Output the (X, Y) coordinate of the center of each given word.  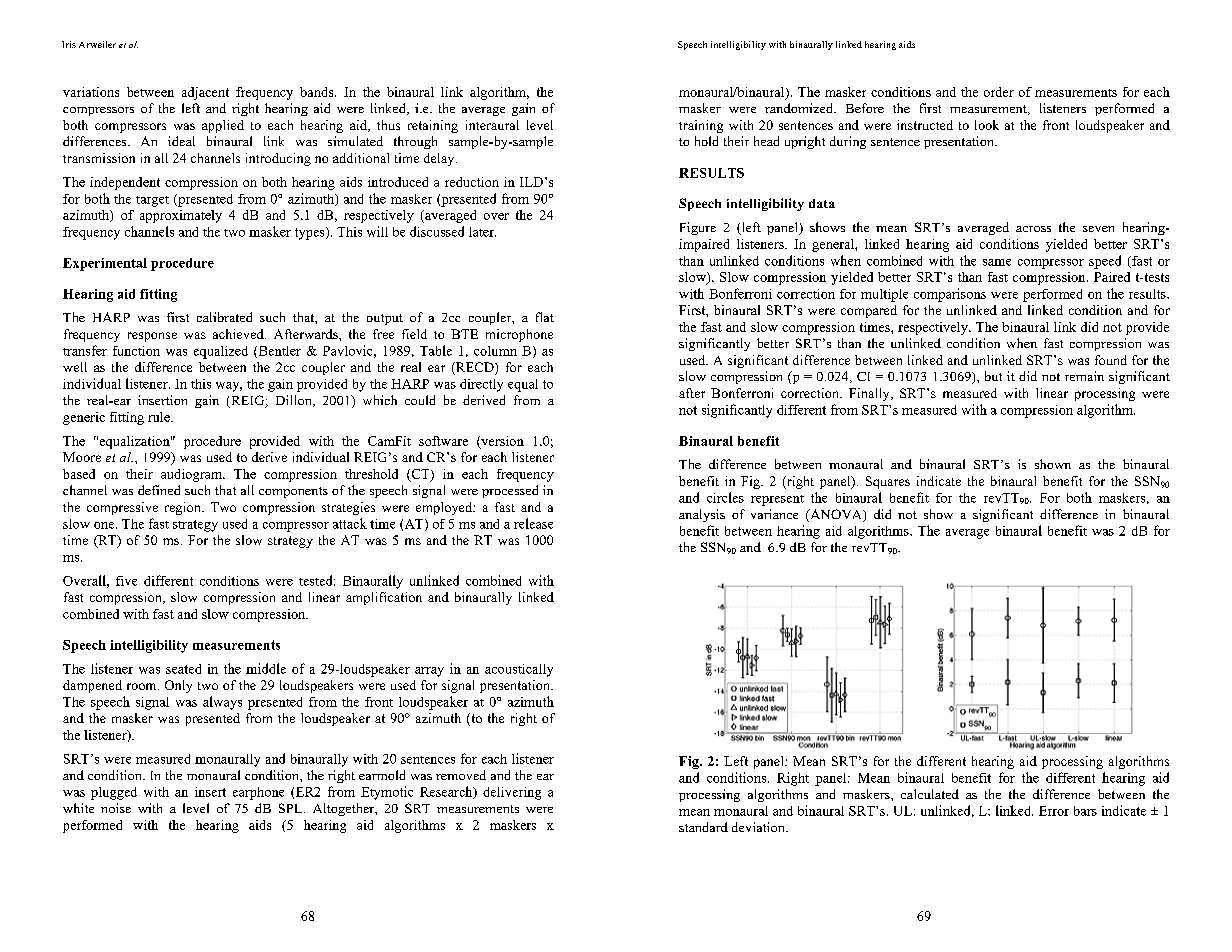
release (533, 523)
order (999, 92)
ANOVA (836, 515)
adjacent (205, 93)
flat (545, 317)
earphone (258, 793)
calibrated (224, 317)
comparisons (950, 295)
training (701, 126)
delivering (512, 793)
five (126, 581)
